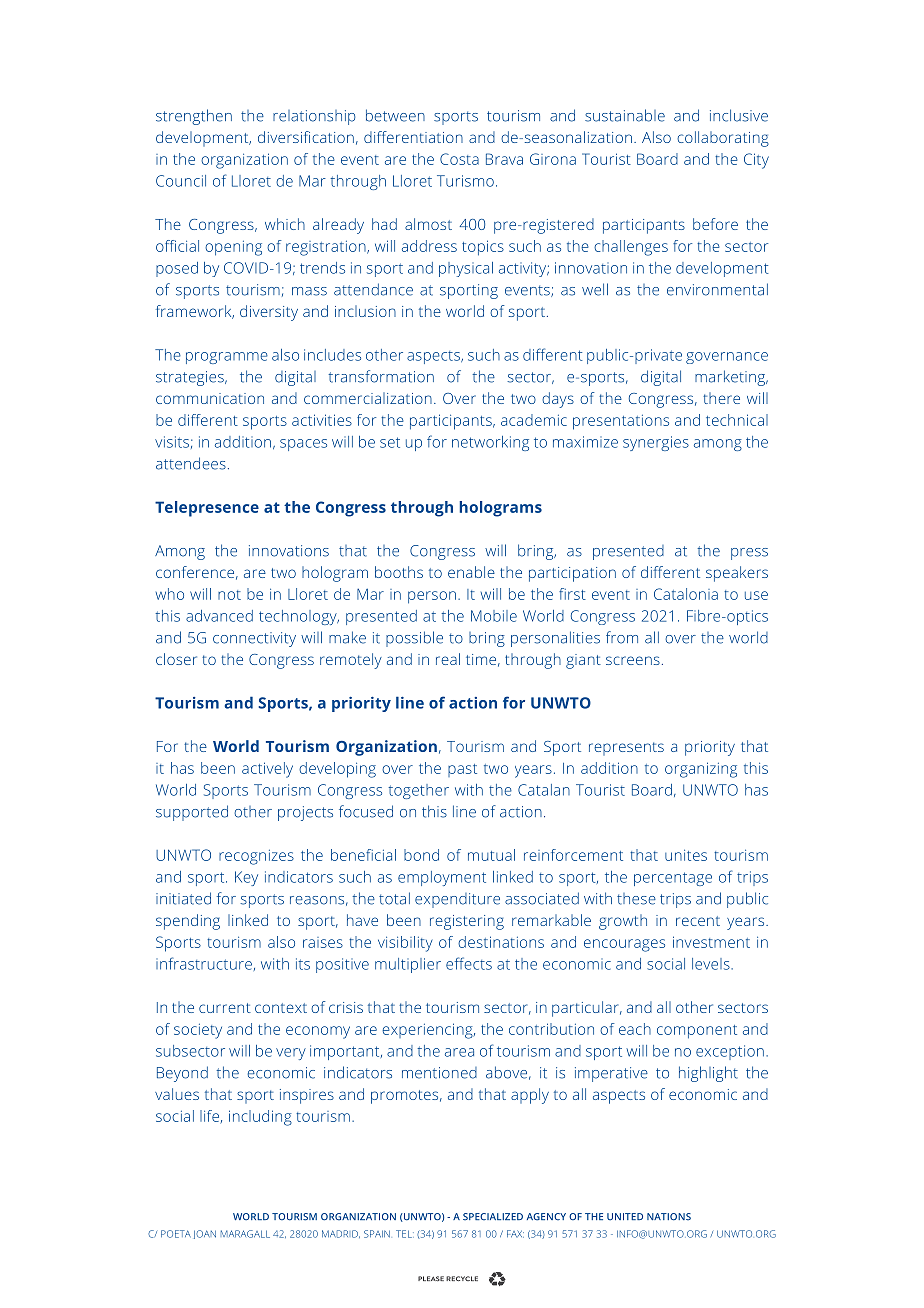 The height and width of the document is (1308, 924). I want to click on strengthen, so click(194, 117).
